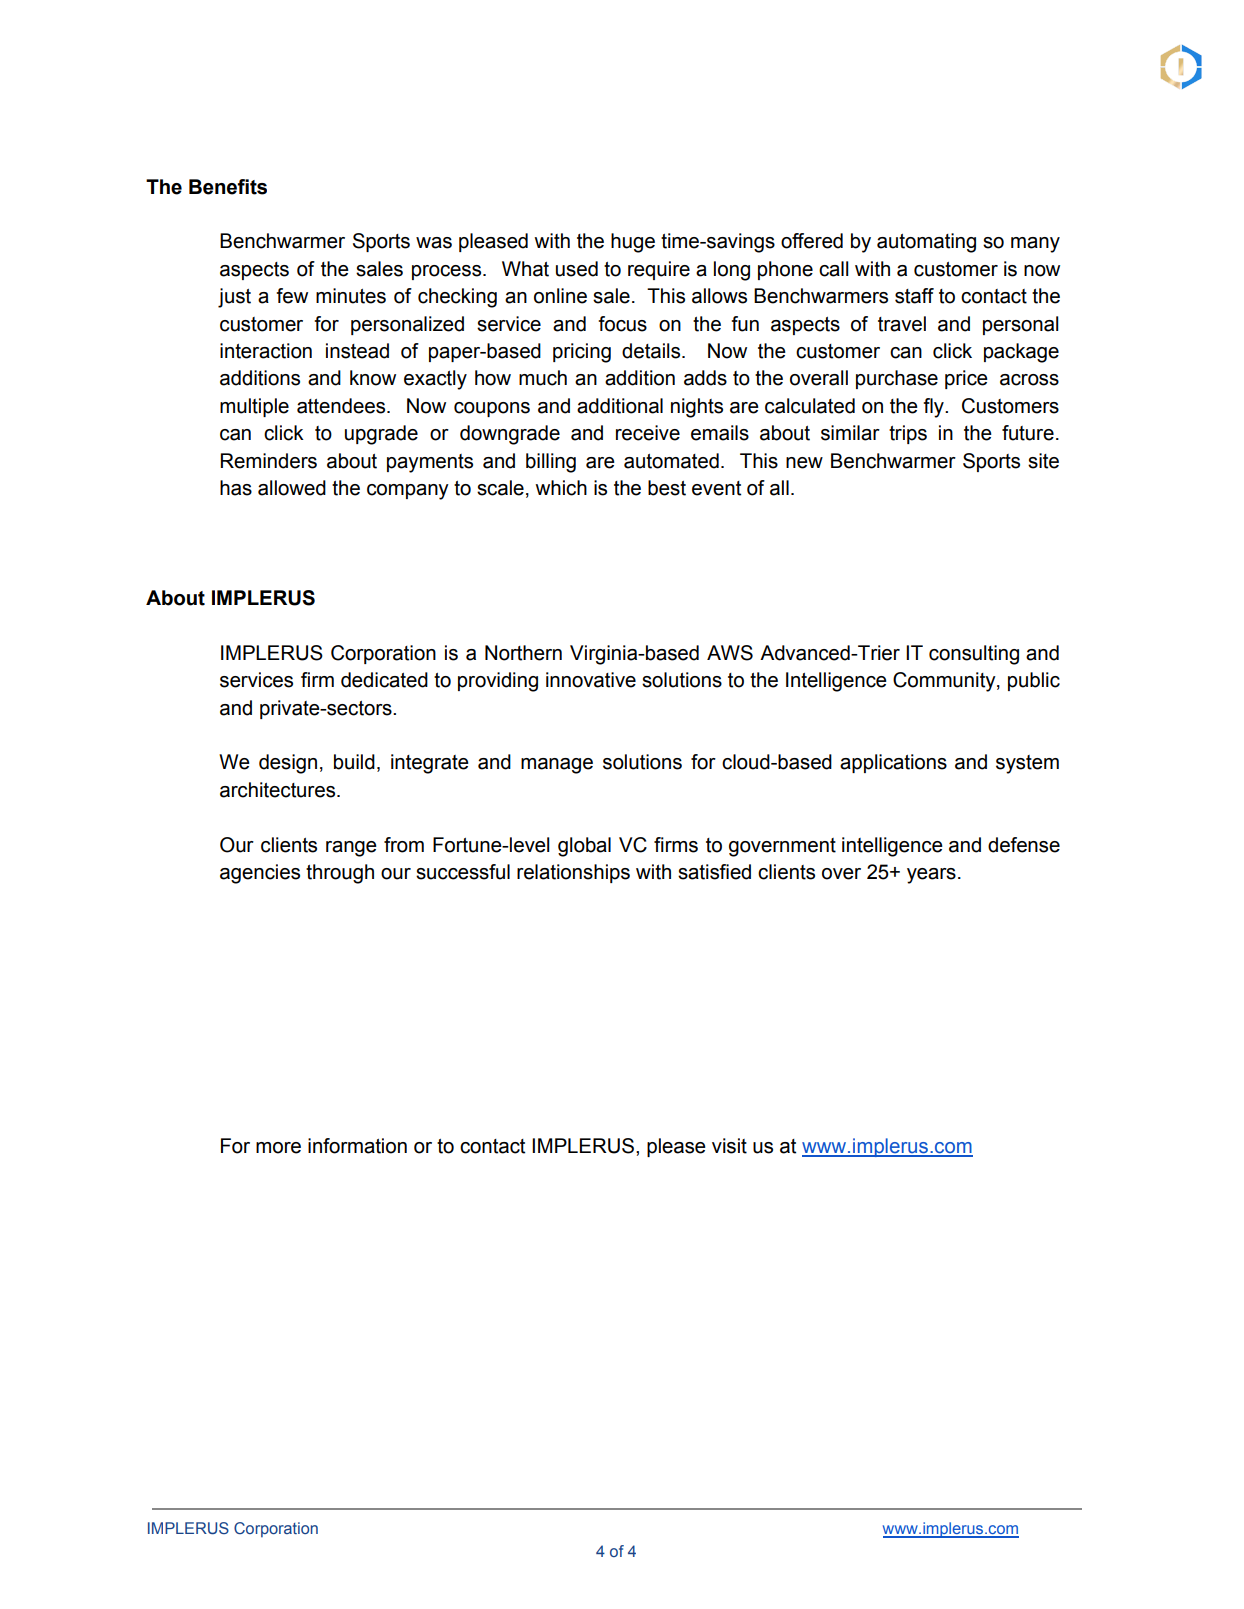 The image size is (1244, 1609). What do you see at coordinates (228, 187) in the image?
I see `Benefits` at bounding box center [228, 187].
